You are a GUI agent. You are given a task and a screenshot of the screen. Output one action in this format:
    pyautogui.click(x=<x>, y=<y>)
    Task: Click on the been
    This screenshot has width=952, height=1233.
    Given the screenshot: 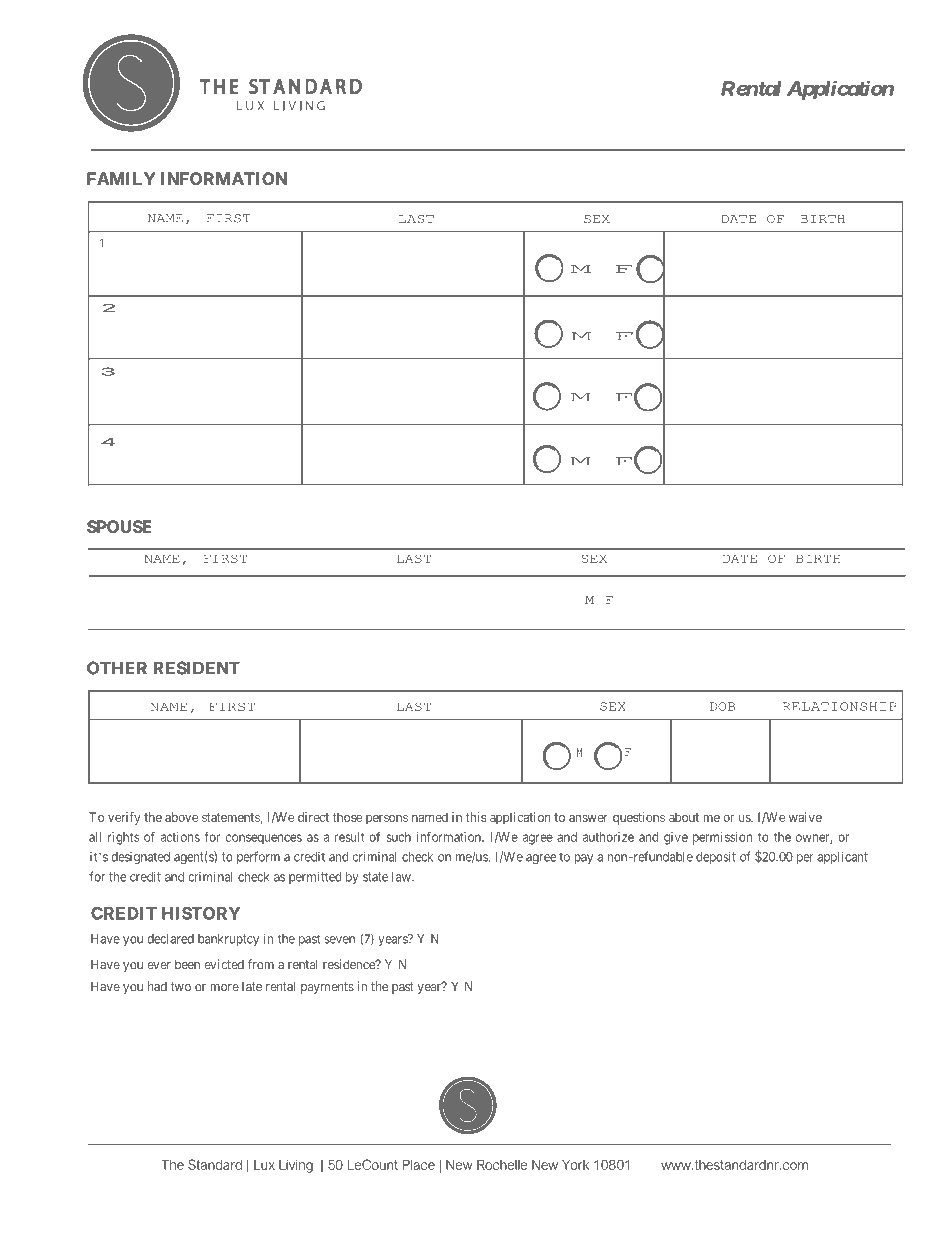 What is the action you would take?
    pyautogui.click(x=187, y=964)
